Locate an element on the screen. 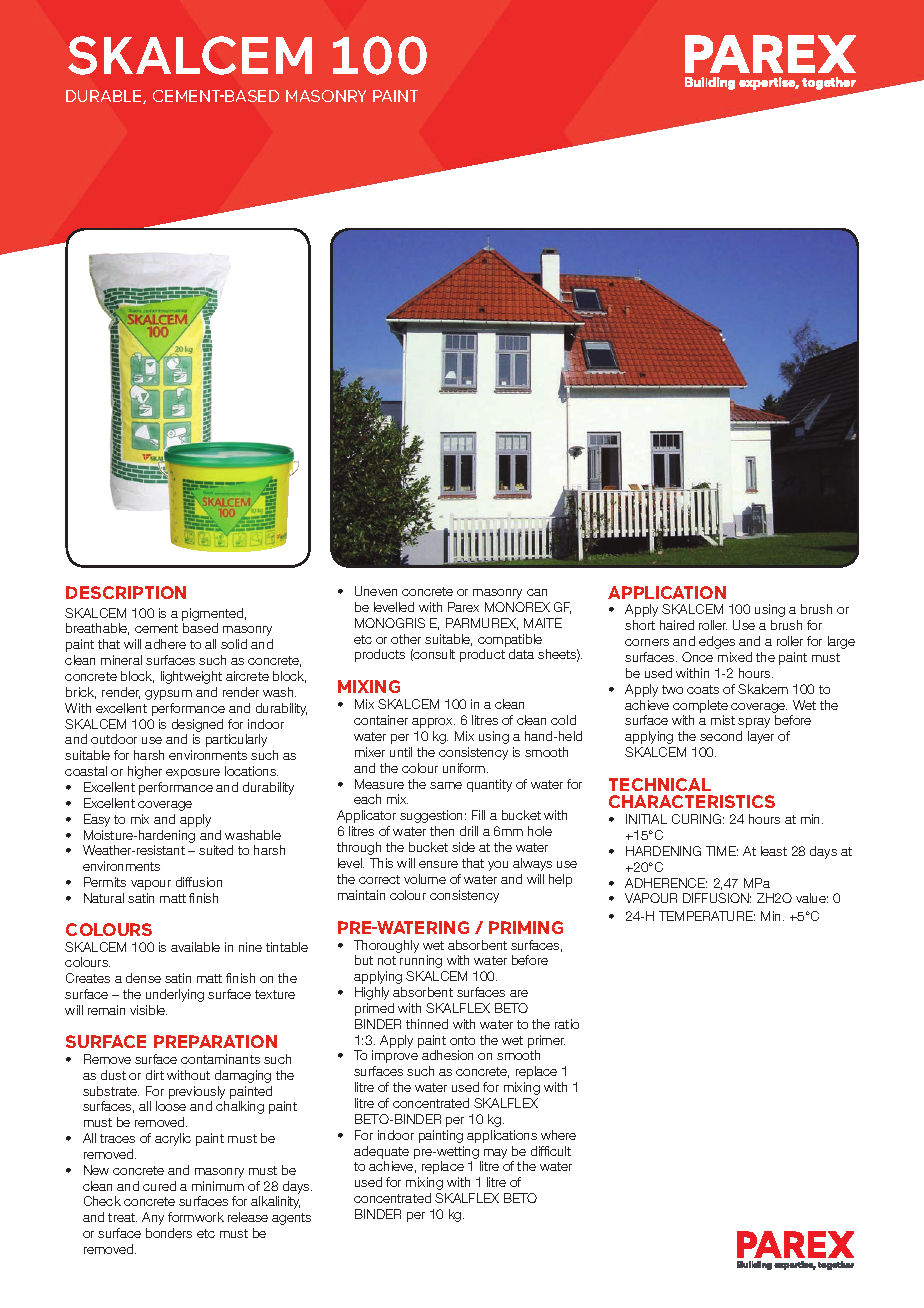  DURABLE is located at coordinates (105, 97).
